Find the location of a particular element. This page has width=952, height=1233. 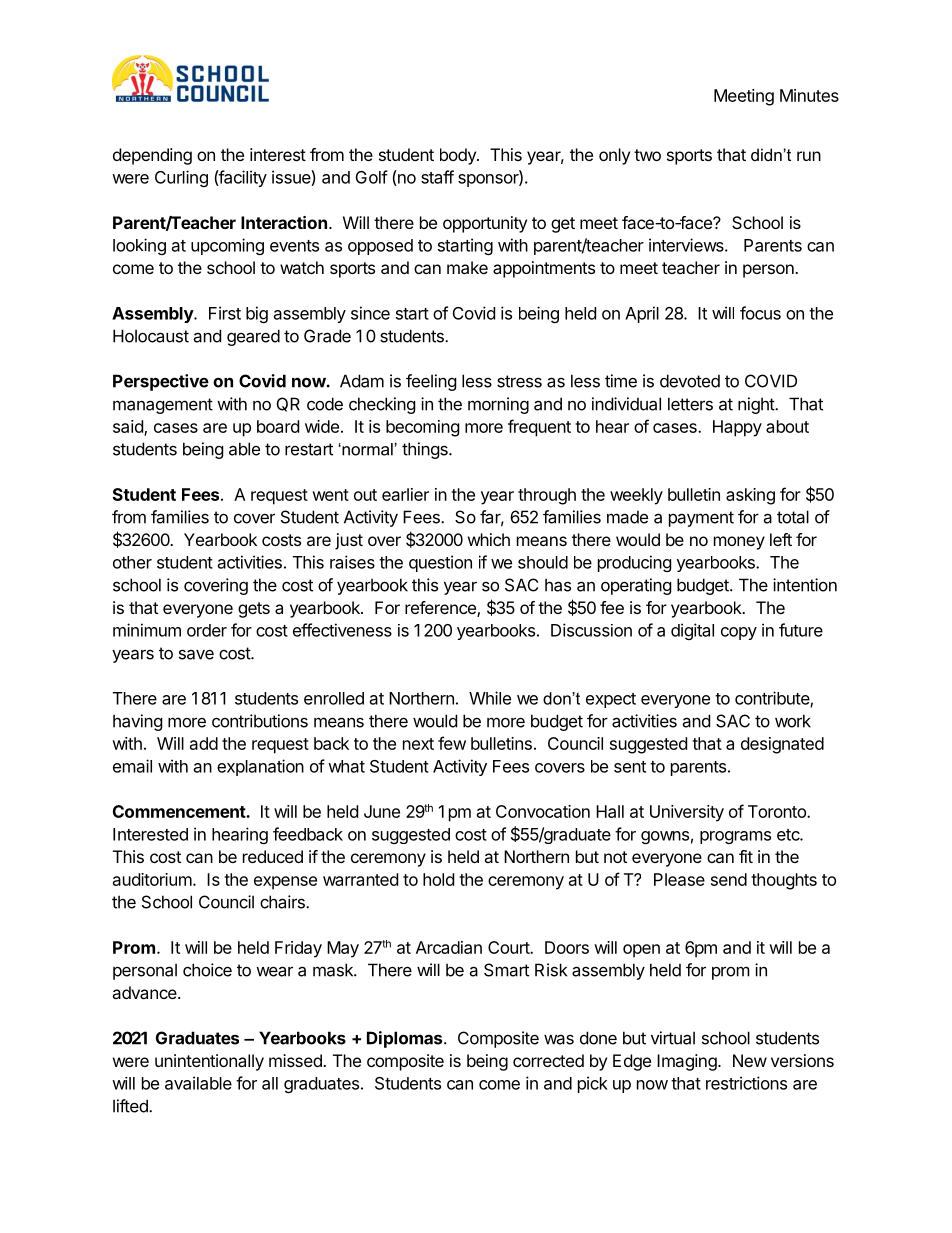

Diplomas is located at coordinates (406, 1039).
